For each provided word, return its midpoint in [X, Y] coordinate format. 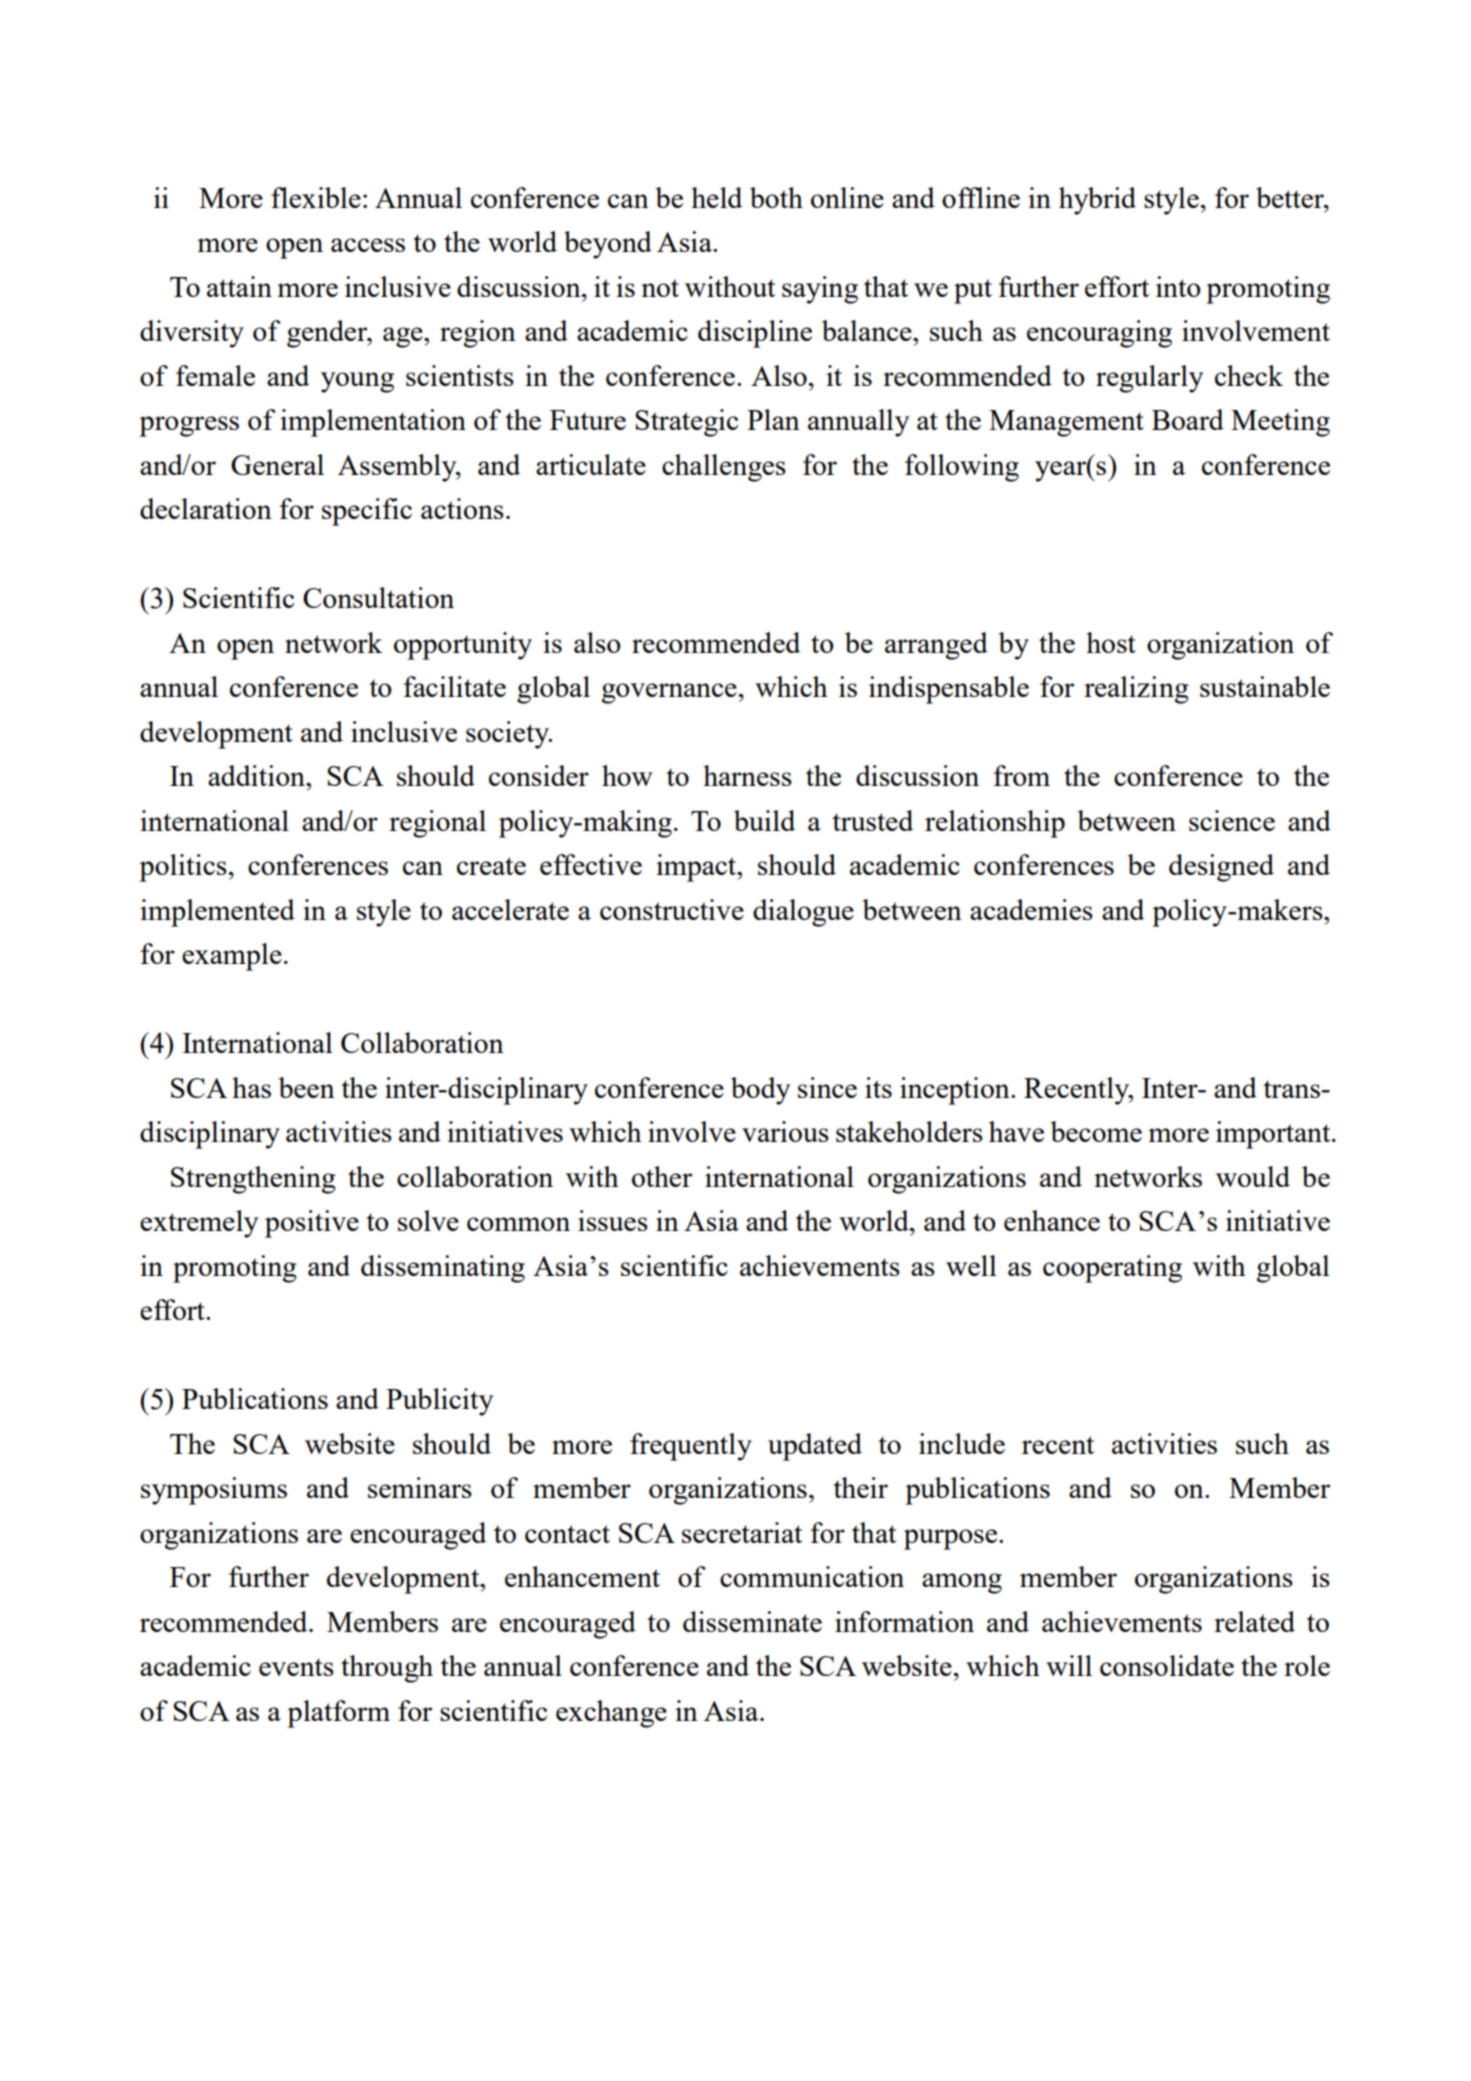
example [232, 957]
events [296, 1667]
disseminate [752, 1621]
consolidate [1167, 1665]
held [716, 197]
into [1178, 286]
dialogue [803, 913]
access [368, 245]
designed [1221, 868]
